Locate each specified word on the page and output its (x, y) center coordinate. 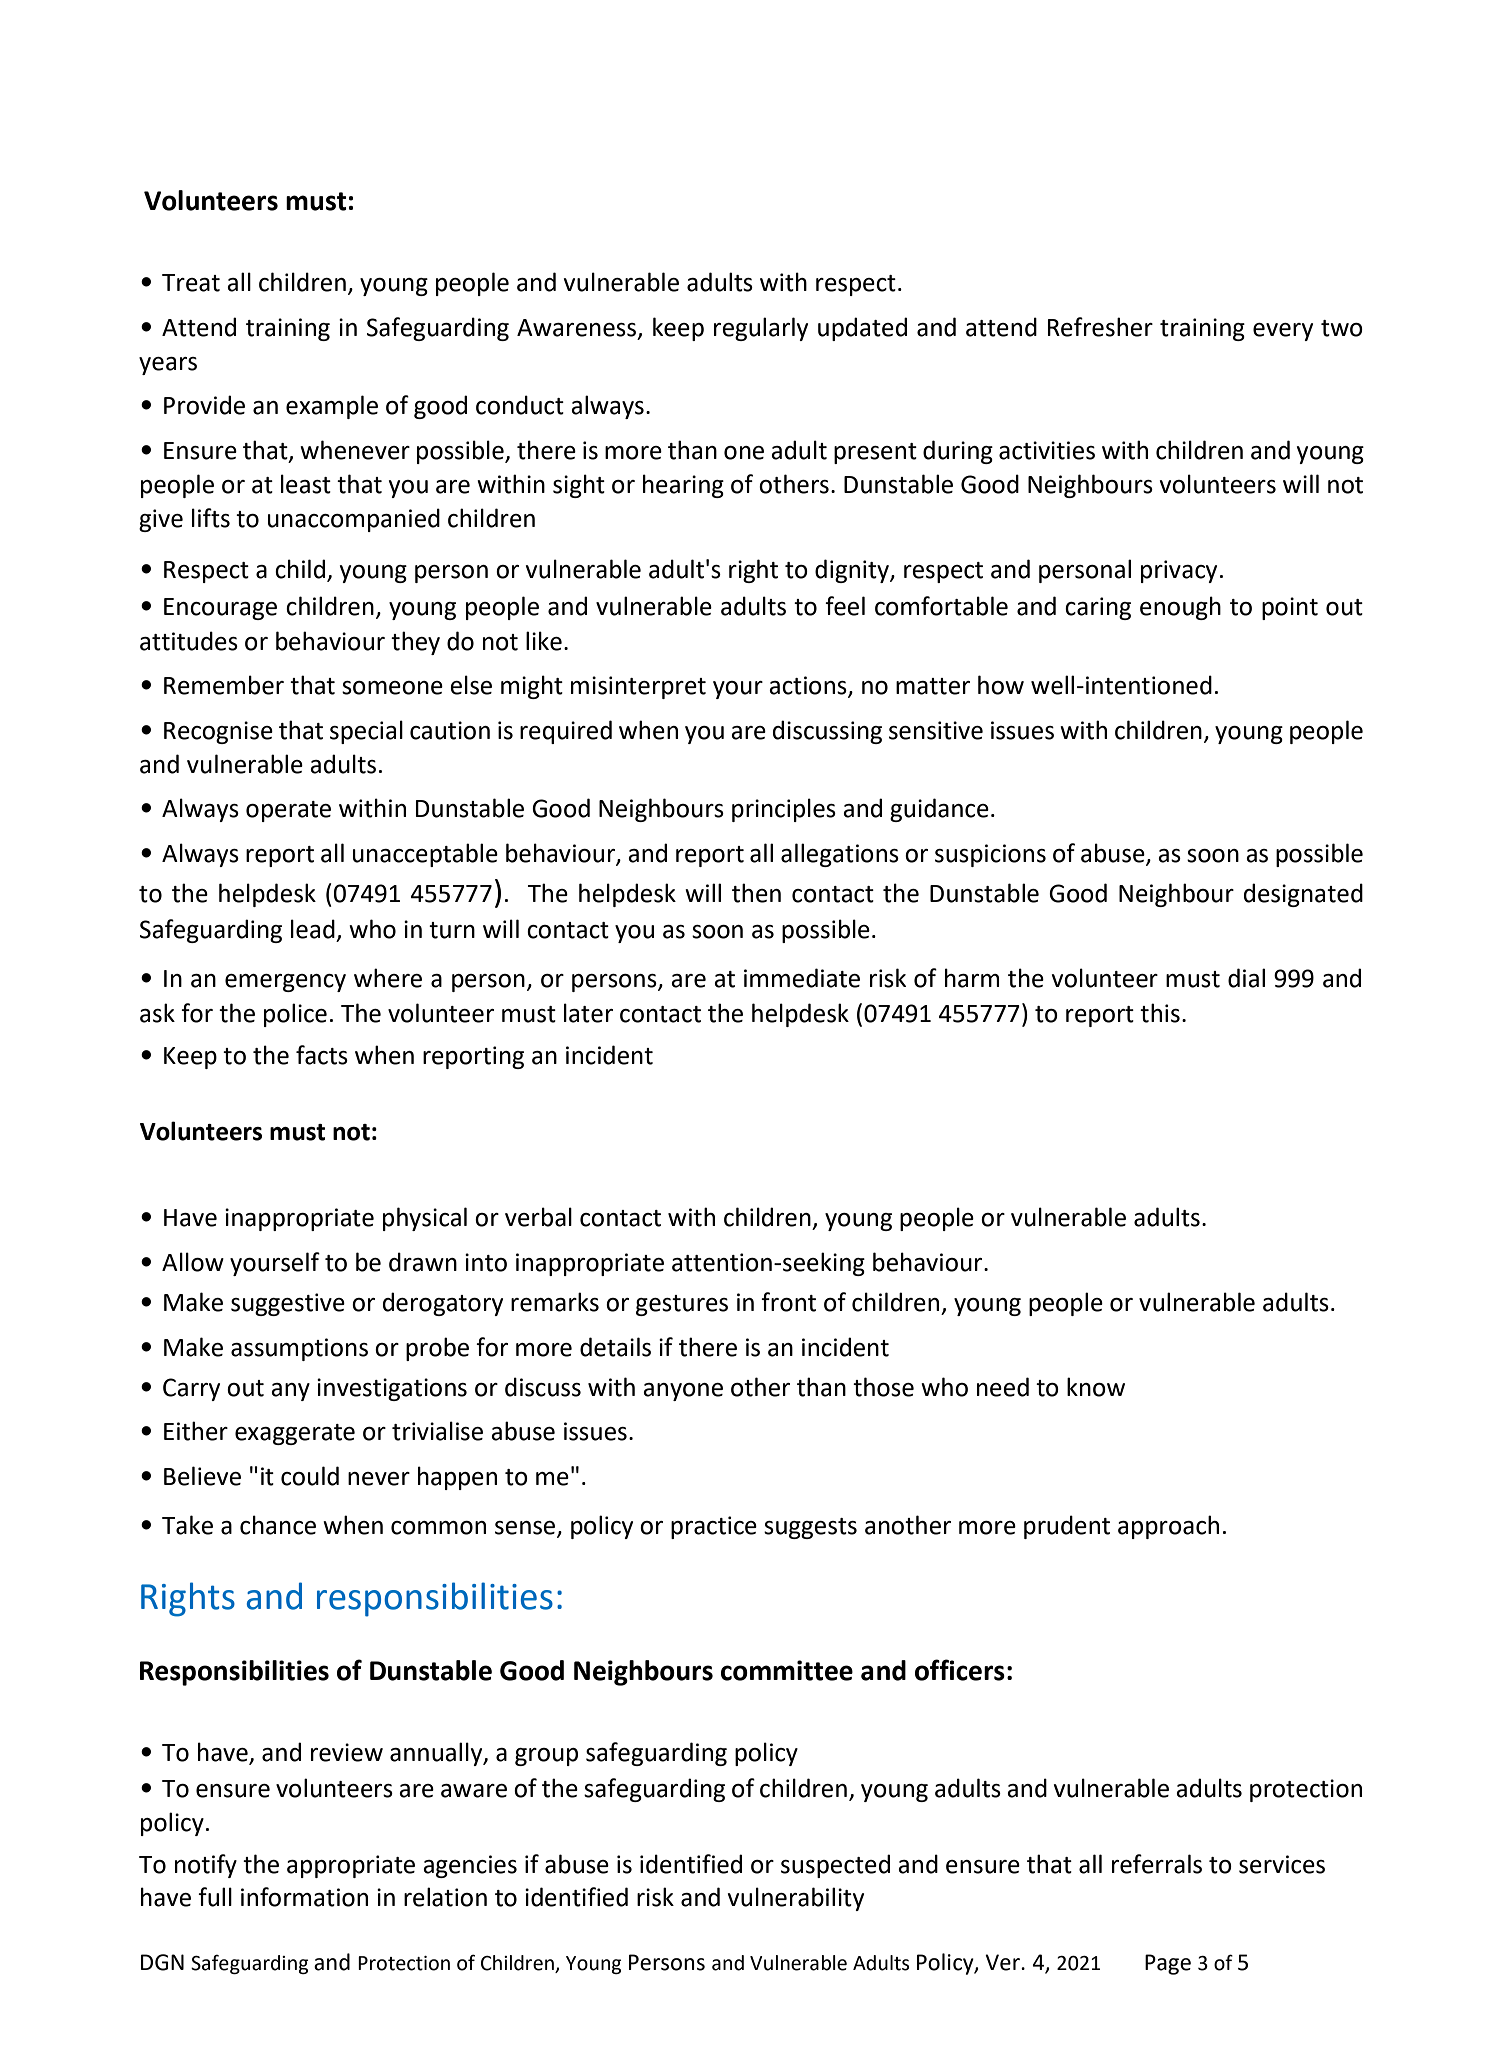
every (1283, 332)
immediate (802, 978)
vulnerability (796, 1899)
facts (322, 1055)
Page (1168, 1964)
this (1160, 1013)
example (332, 407)
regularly (761, 329)
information (304, 1897)
